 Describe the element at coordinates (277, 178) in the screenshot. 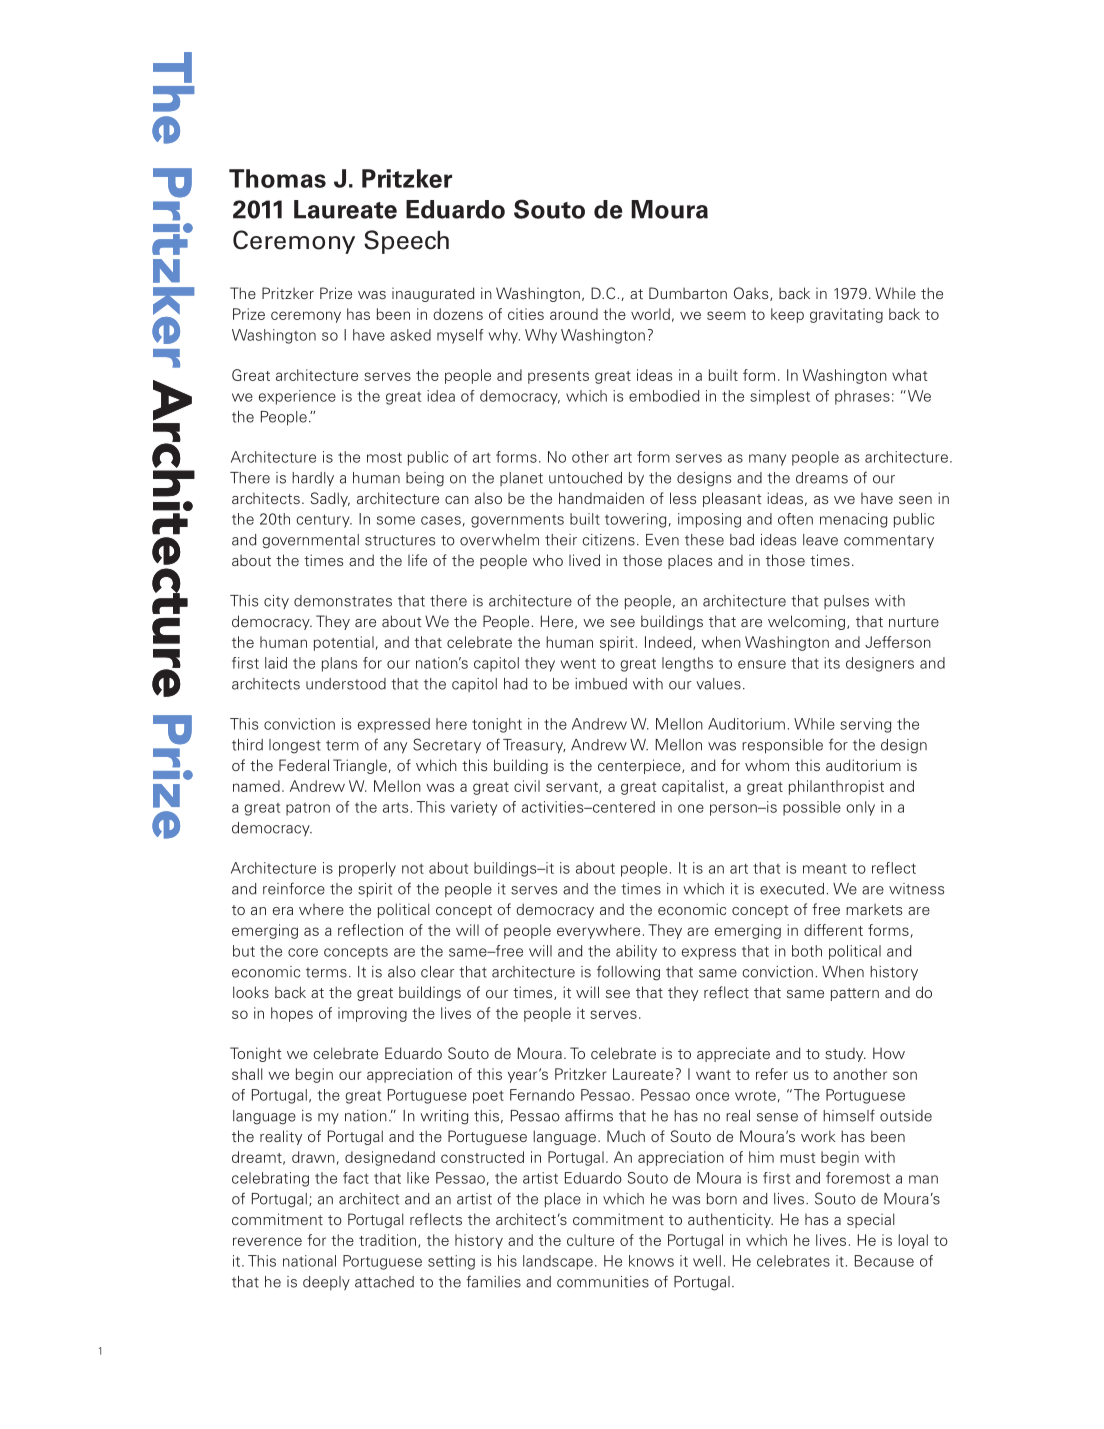

I see `Thomas` at that location.
